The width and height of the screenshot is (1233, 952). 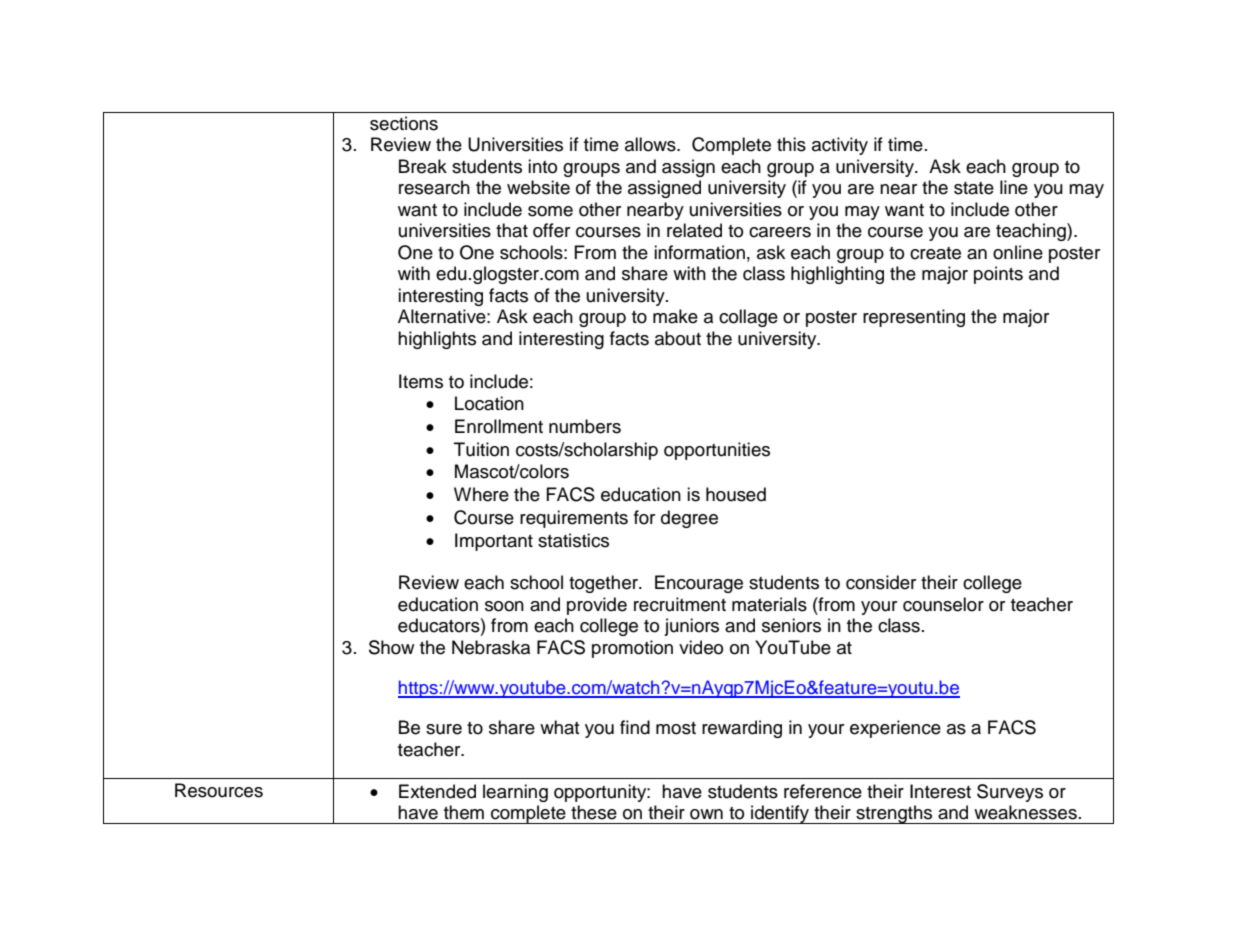 I want to click on Items, so click(x=421, y=381).
